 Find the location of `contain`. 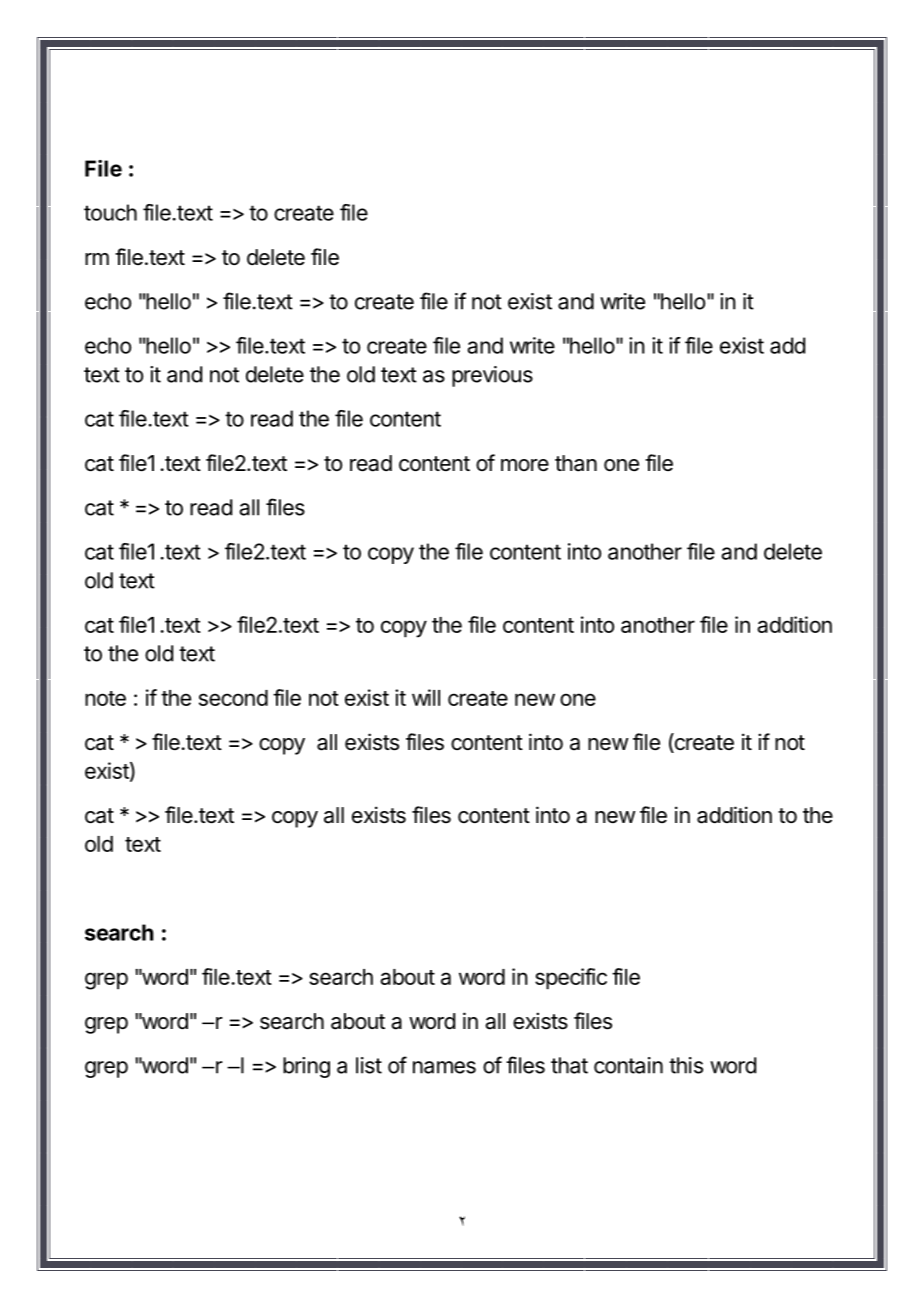

contain is located at coordinates (628, 1065).
